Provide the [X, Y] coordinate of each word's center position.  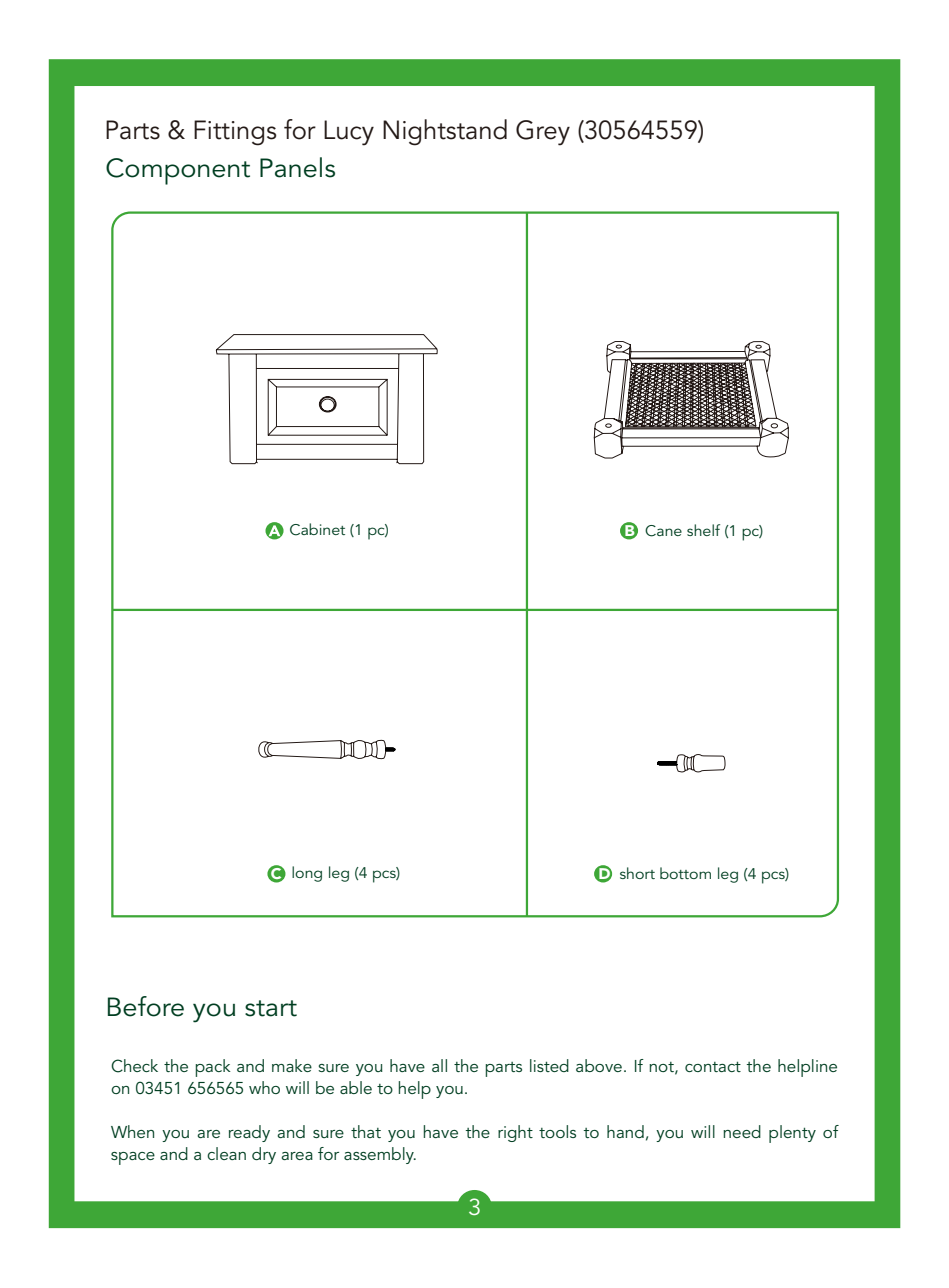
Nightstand [445, 132]
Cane [663, 531]
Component [178, 171]
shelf [703, 530]
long [307, 874]
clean [226, 1153]
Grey [543, 133]
